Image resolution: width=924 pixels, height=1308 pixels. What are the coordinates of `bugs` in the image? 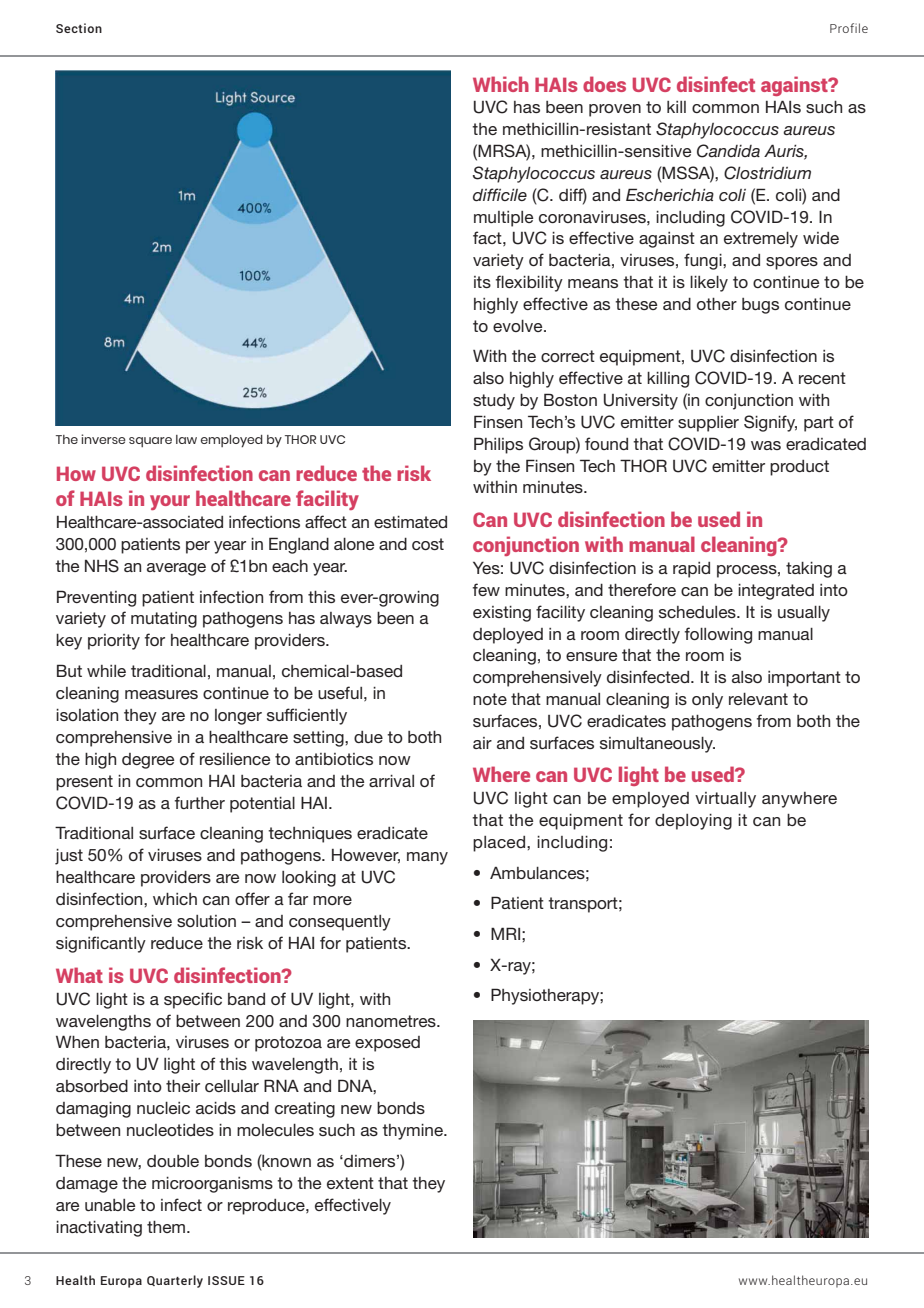 It's located at (760, 306).
